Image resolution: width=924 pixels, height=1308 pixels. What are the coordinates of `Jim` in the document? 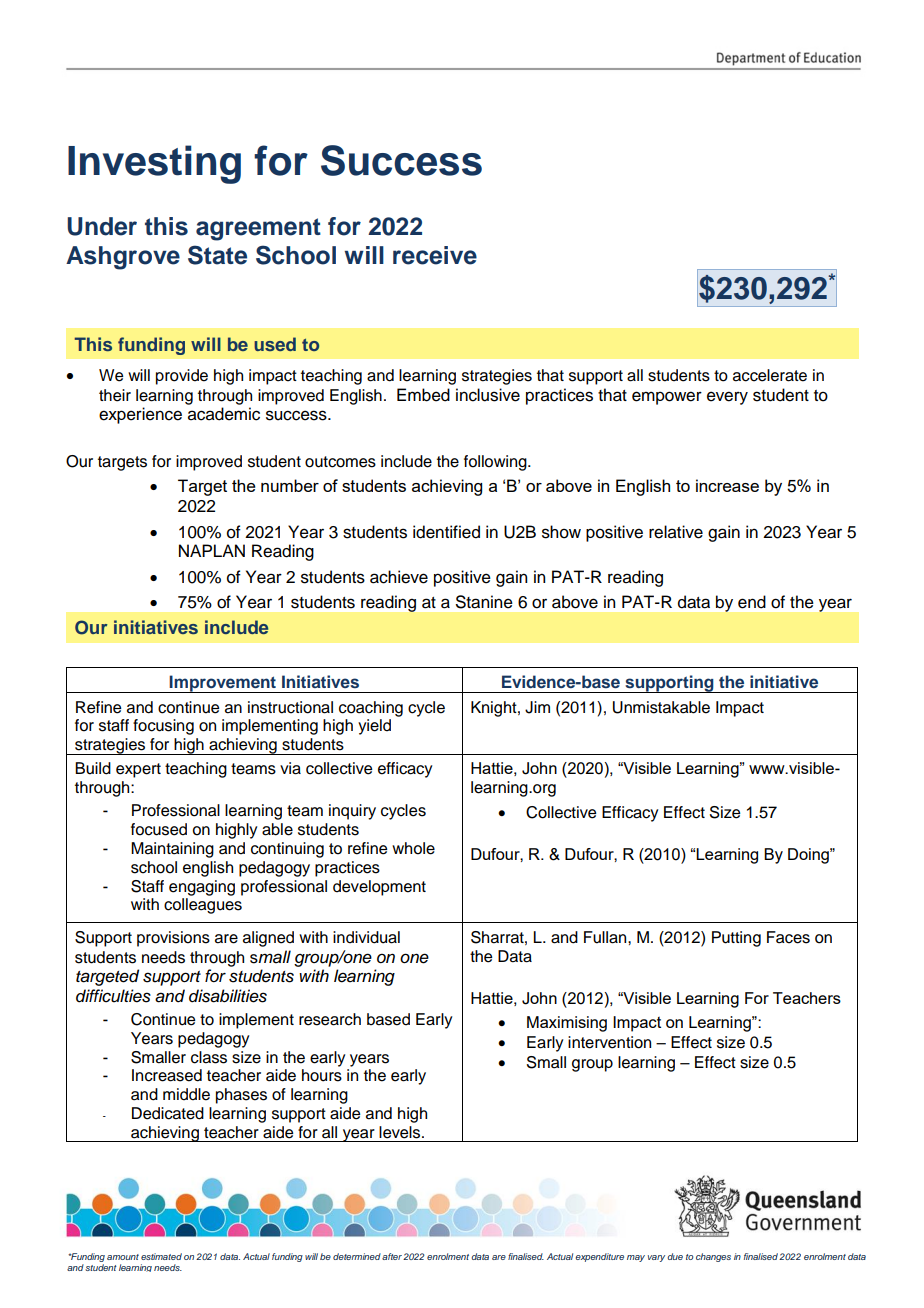 It's located at (537, 707).
